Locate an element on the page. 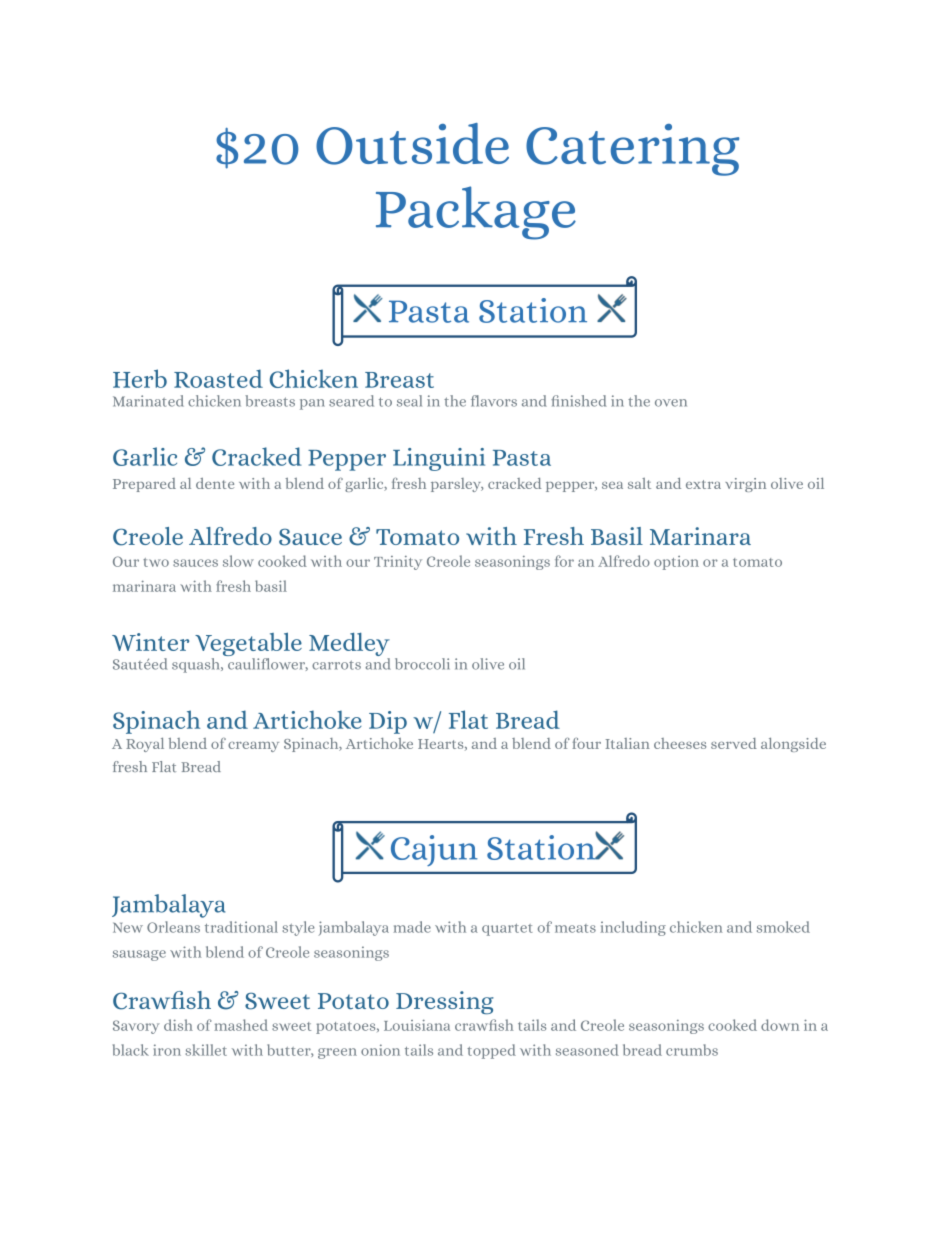 This page has width=952, height=1233. Outside is located at coordinates (412, 144).
